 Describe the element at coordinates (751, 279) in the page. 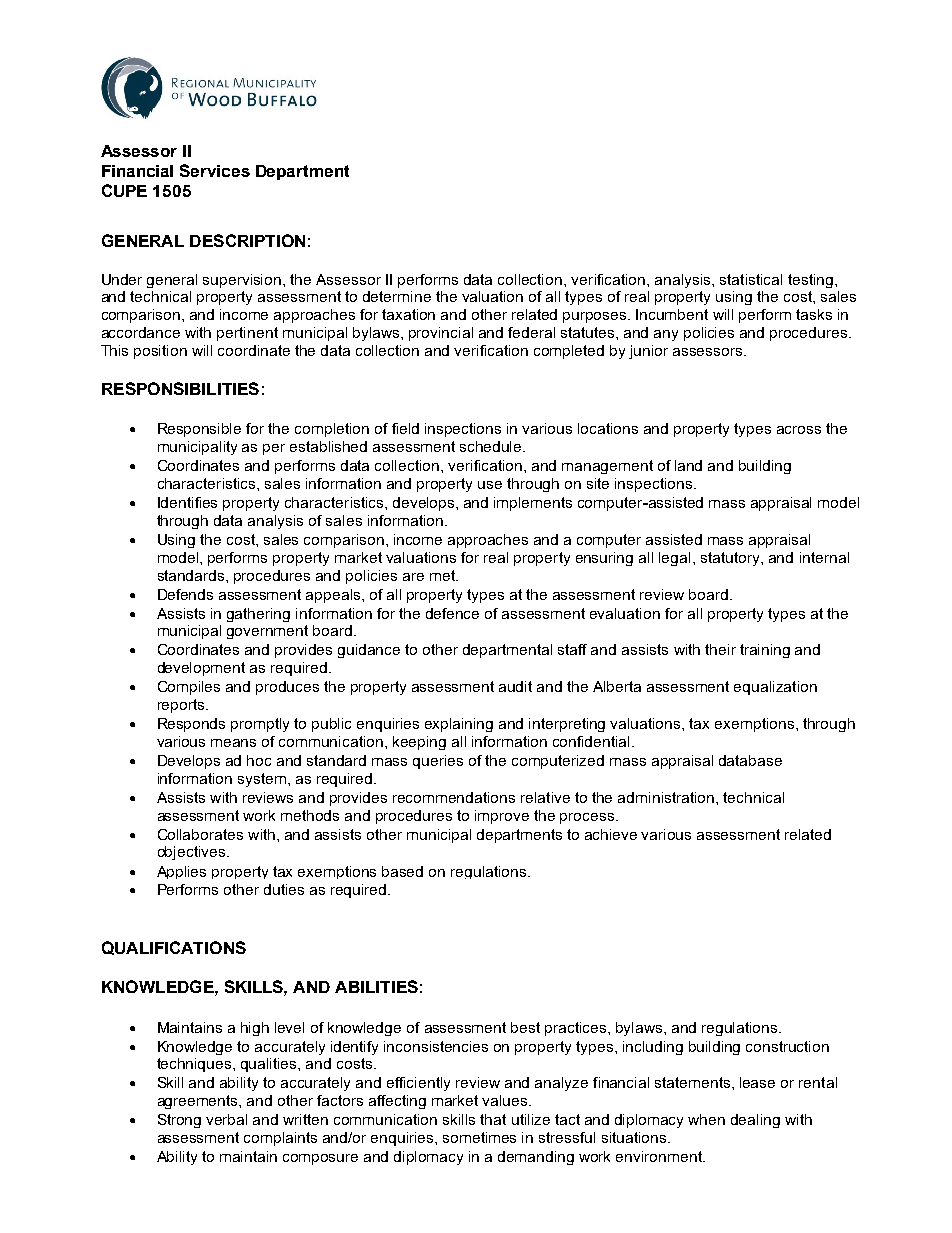

I see `statistical` at that location.
